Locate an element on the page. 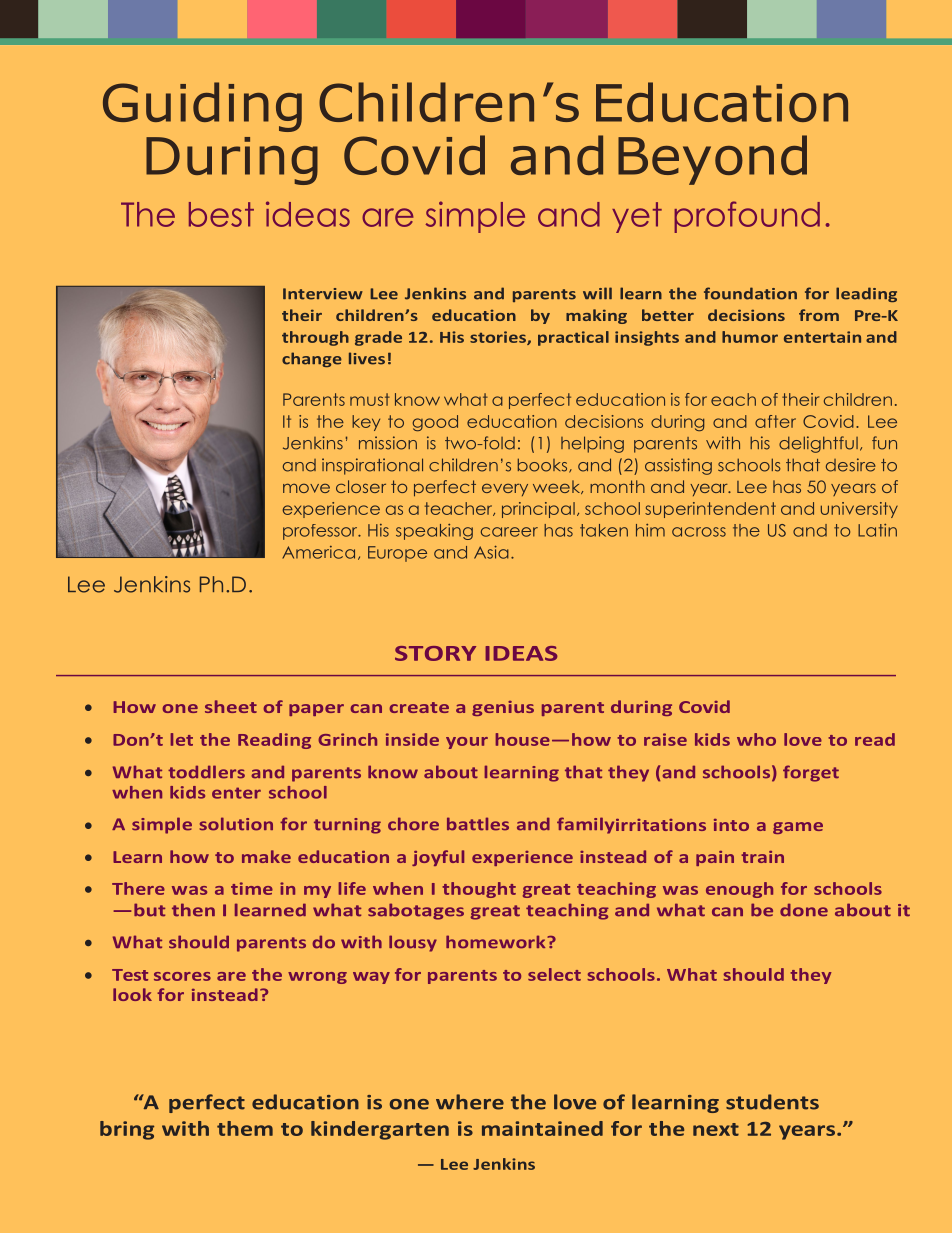 The height and width of the document is (1233, 952). sheet is located at coordinates (231, 706).
